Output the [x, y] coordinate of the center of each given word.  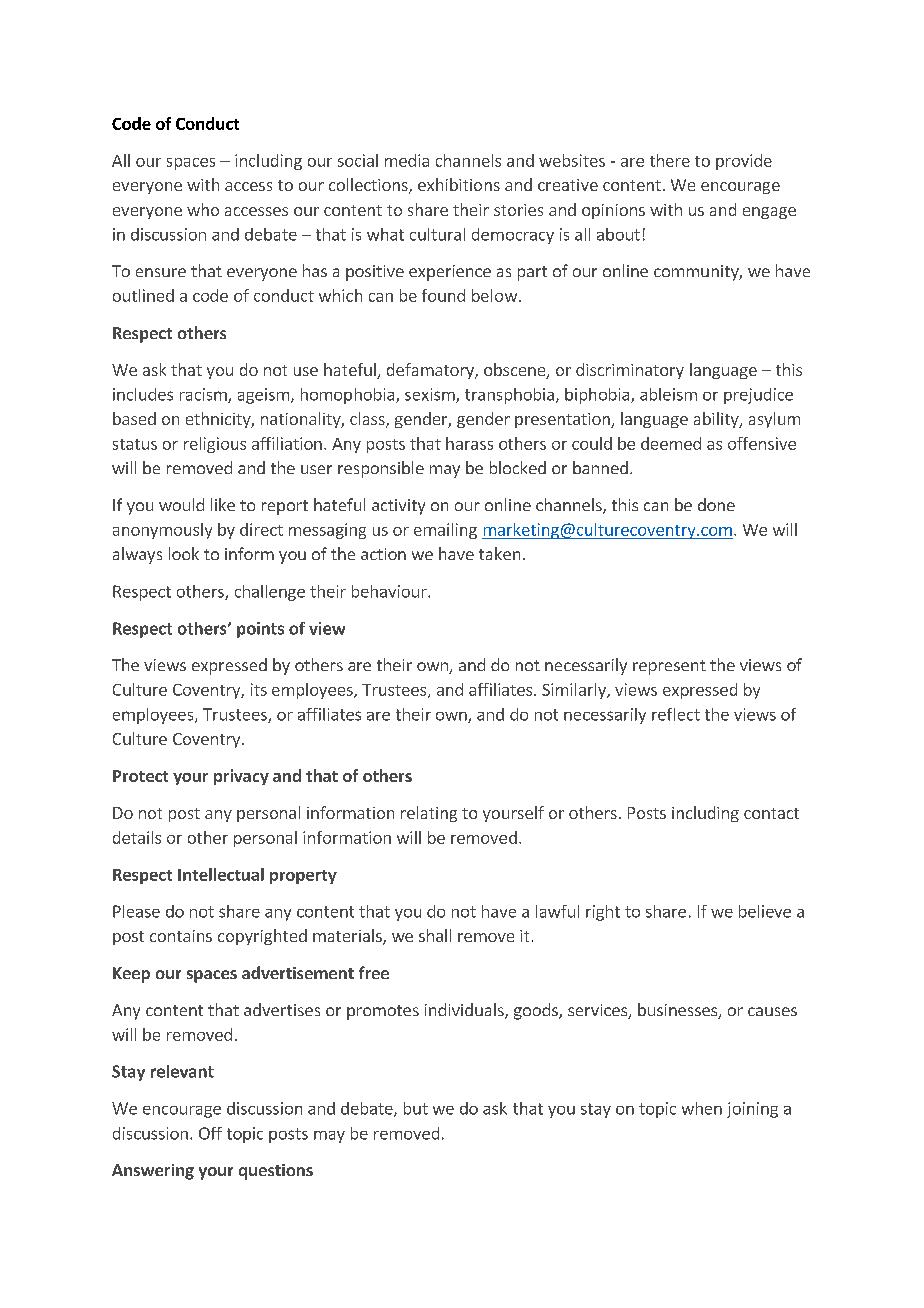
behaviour [390, 591]
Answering [153, 1172]
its [259, 689]
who [203, 209]
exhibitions [459, 184]
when [702, 1108]
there [670, 160]
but [416, 1108]
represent [669, 667]
